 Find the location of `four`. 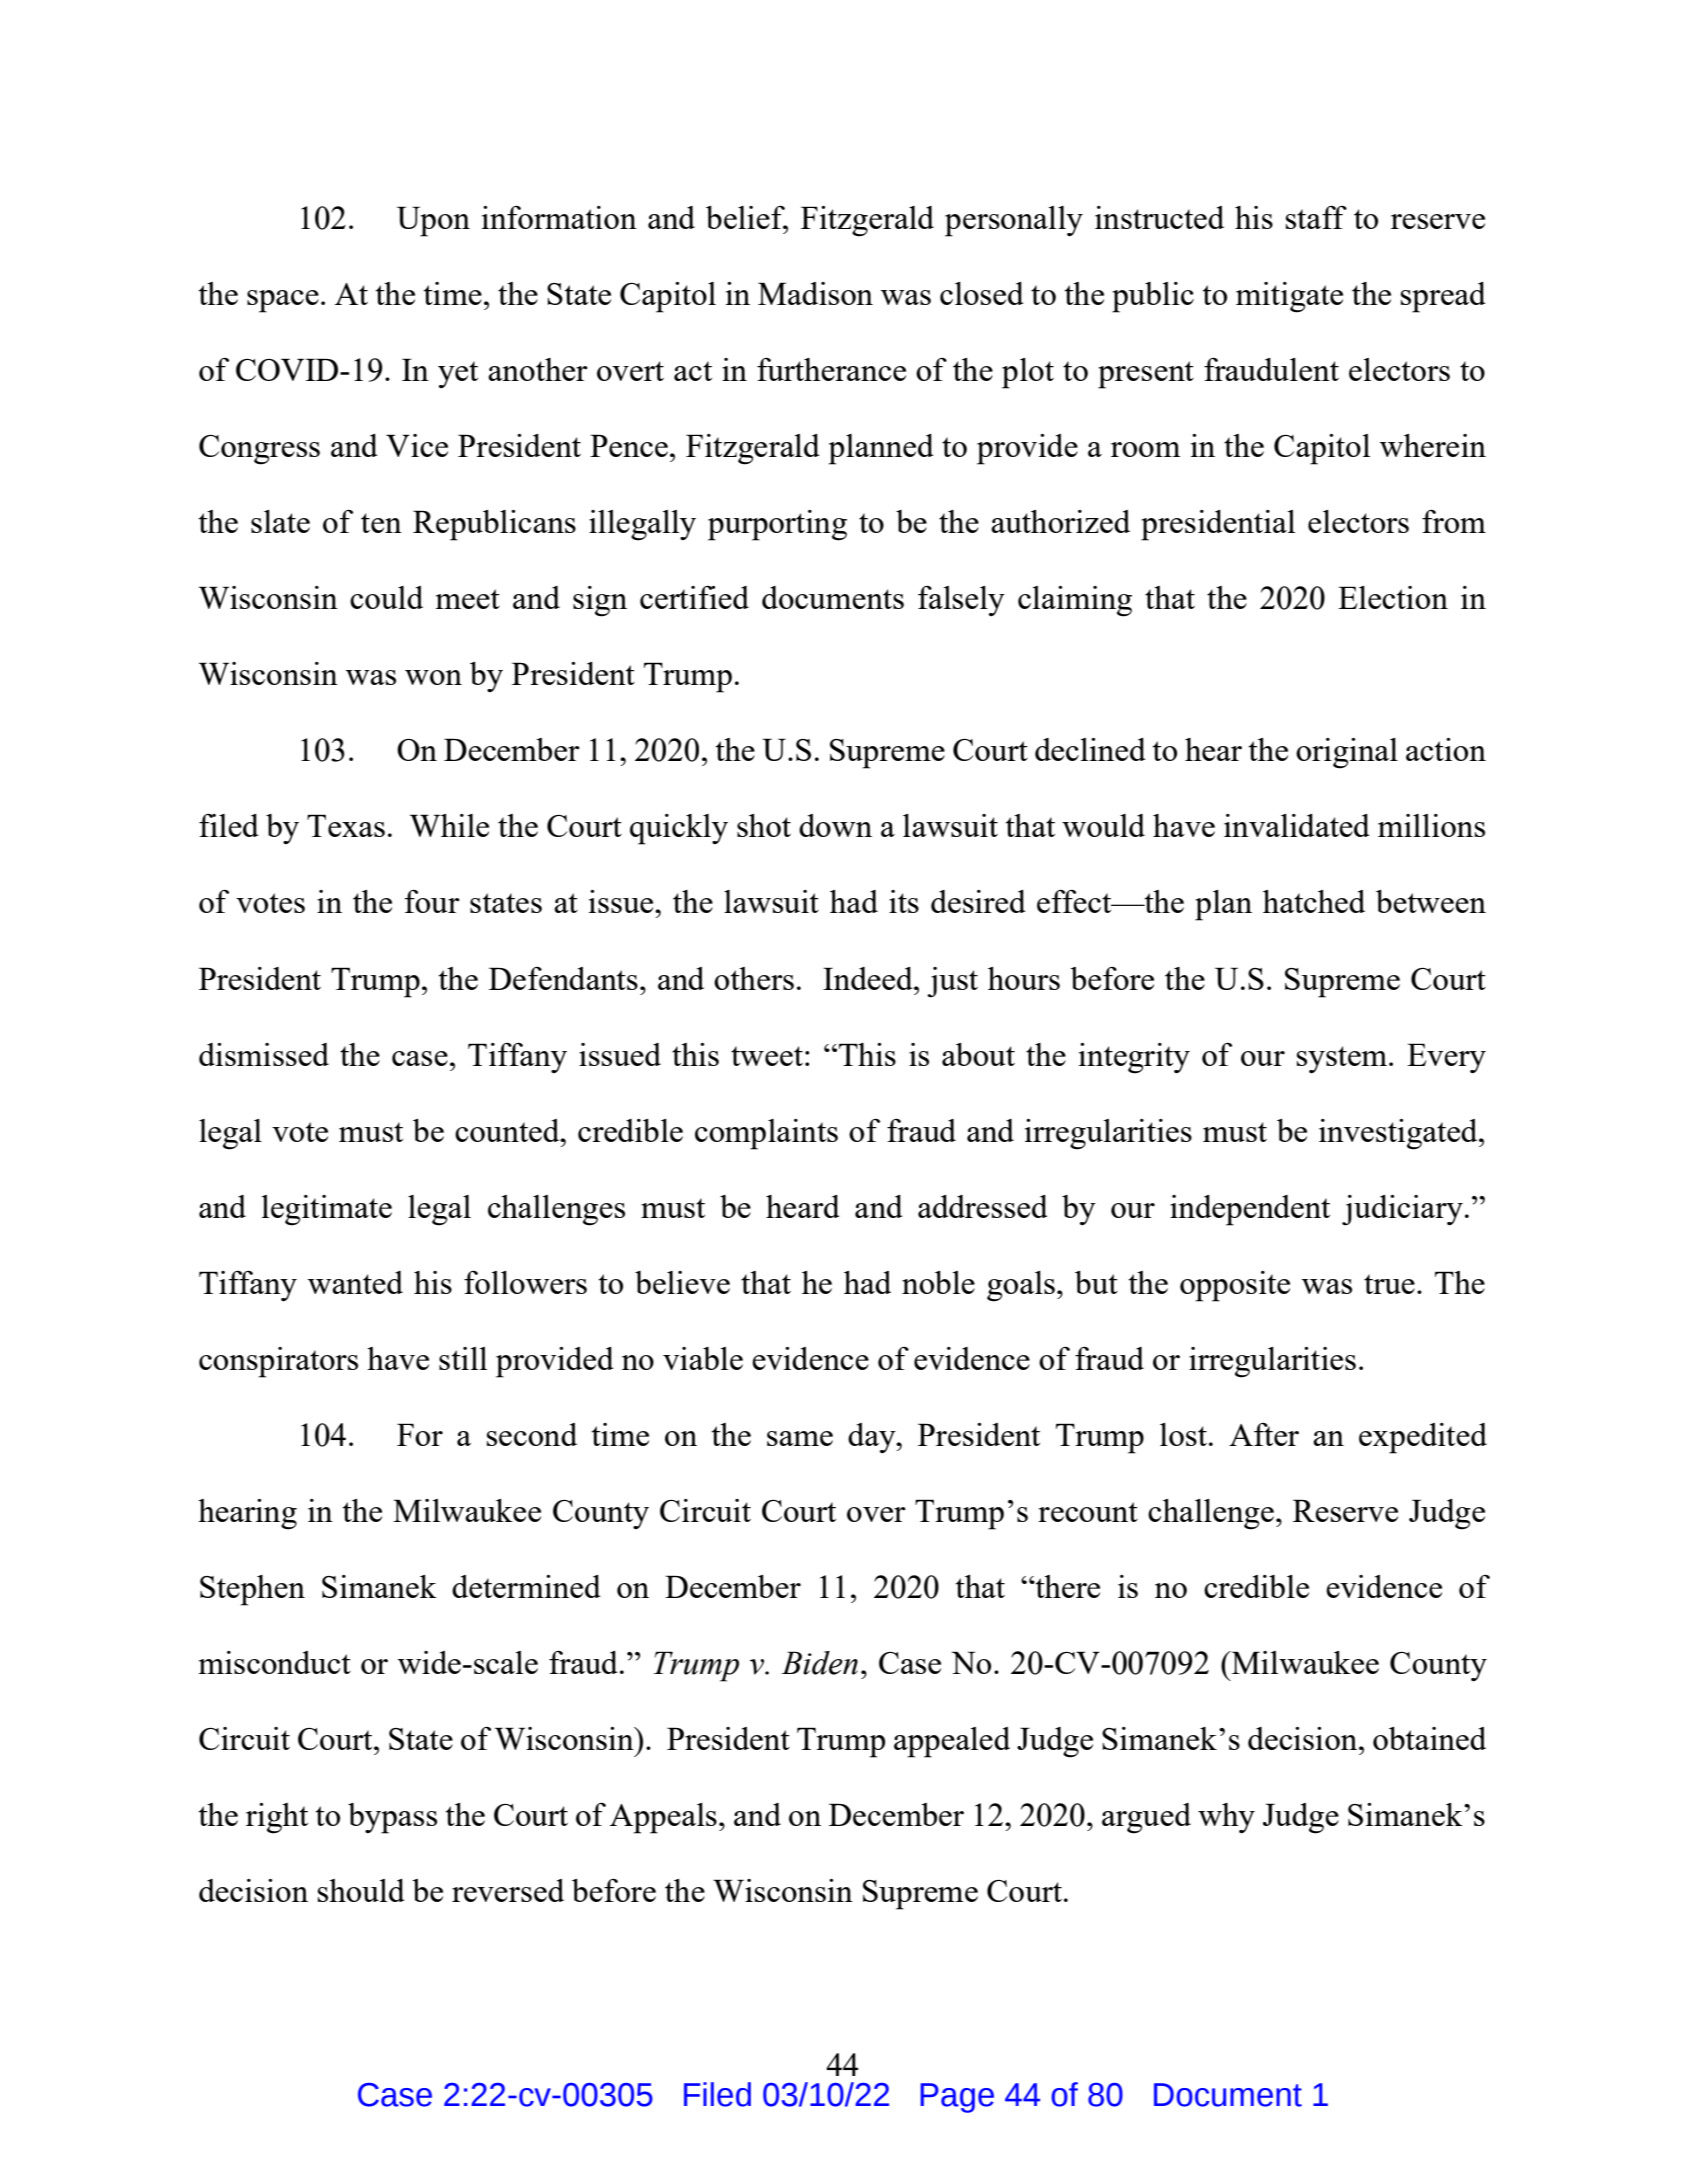

four is located at coordinates (432, 901).
